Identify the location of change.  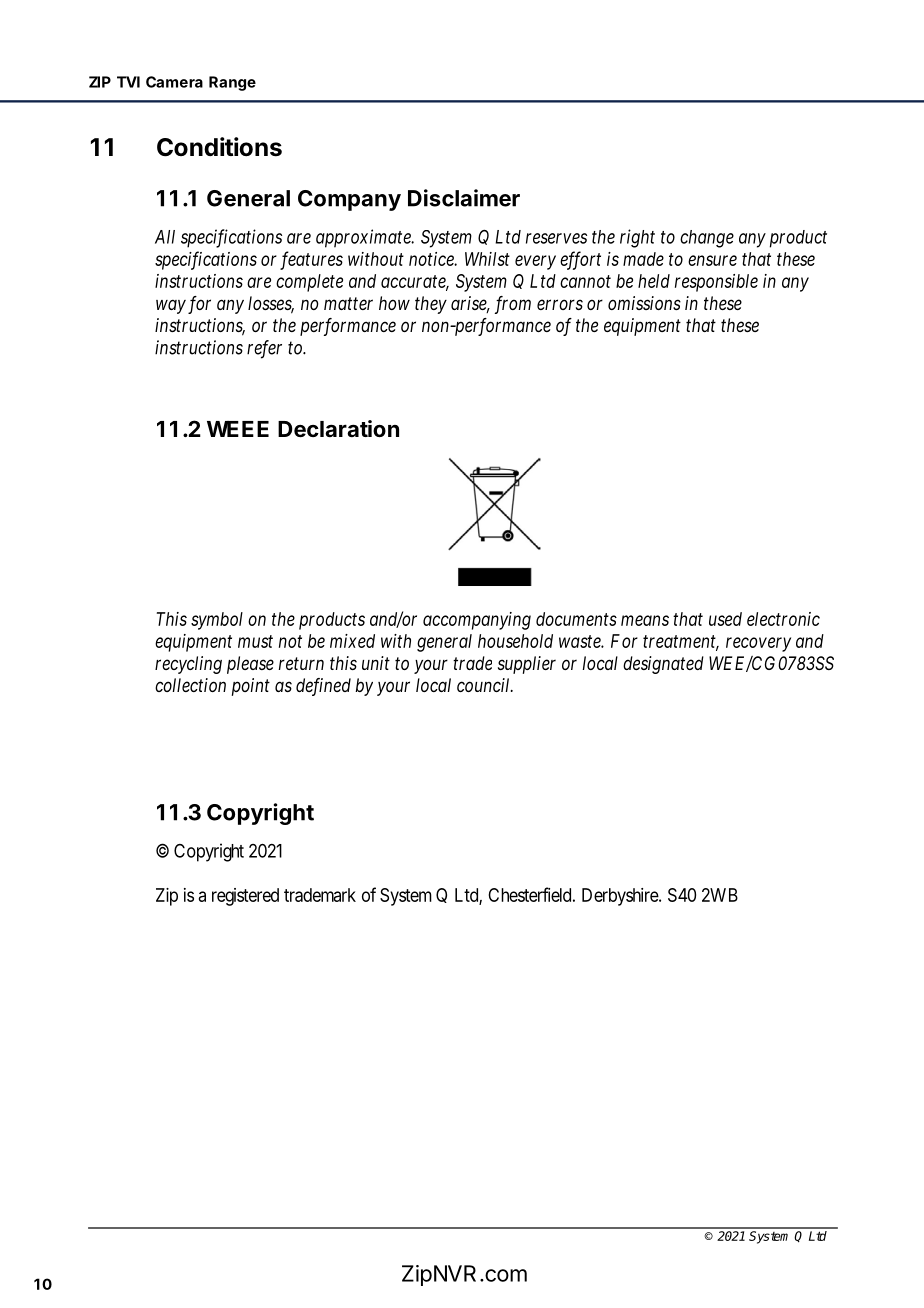
(707, 239).
